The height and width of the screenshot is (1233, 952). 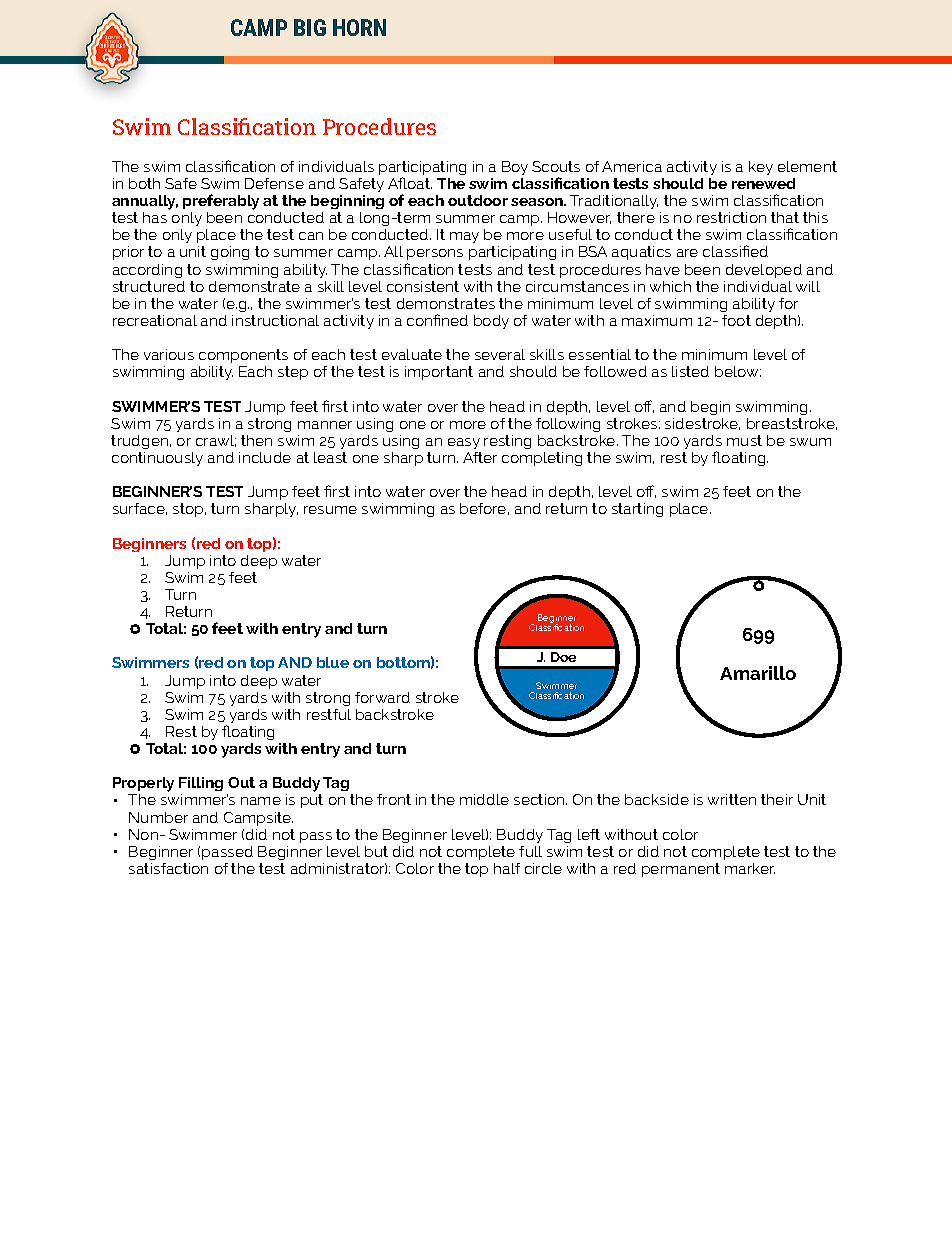 I want to click on recreational, so click(x=155, y=320).
